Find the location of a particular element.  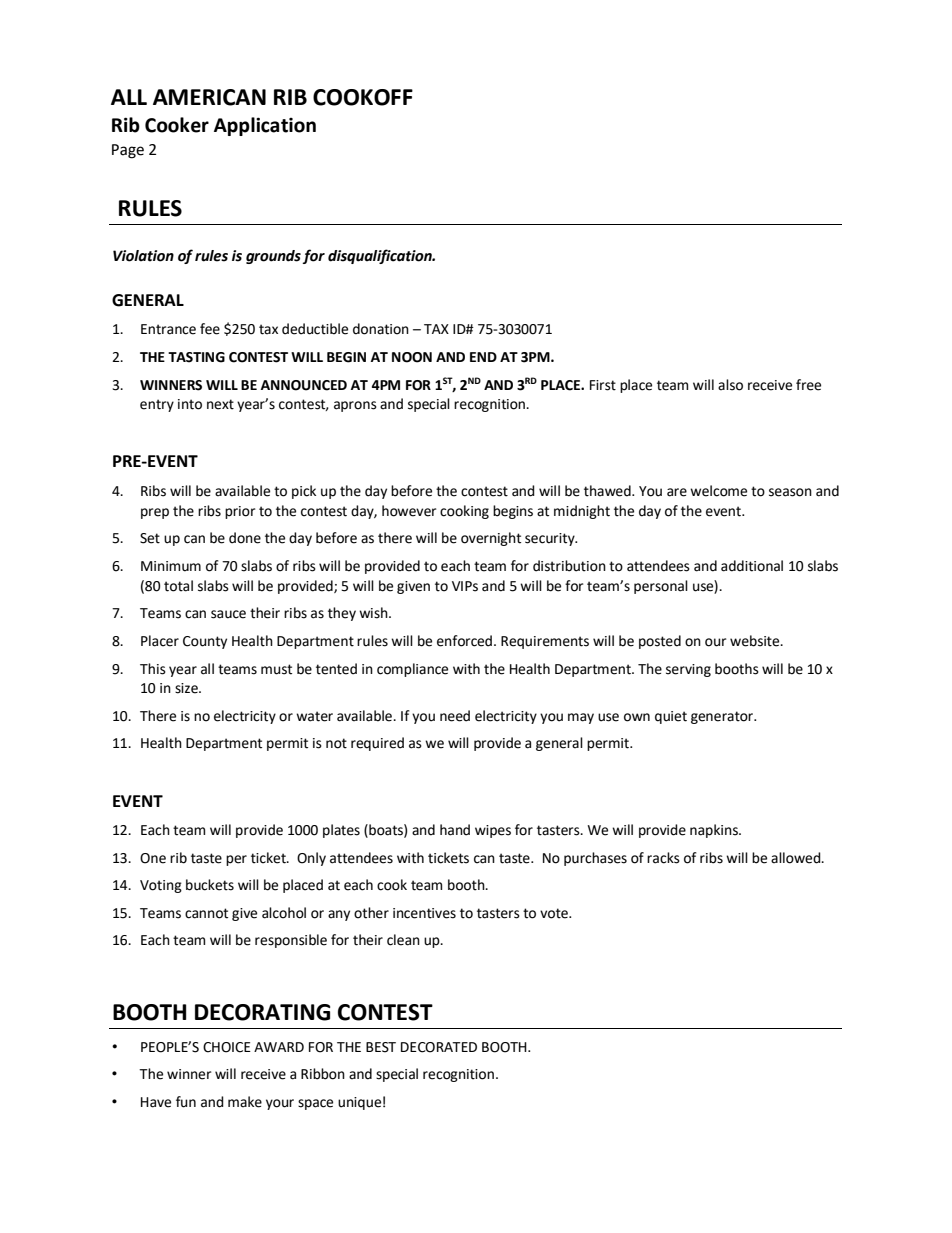

vote is located at coordinates (555, 913).
